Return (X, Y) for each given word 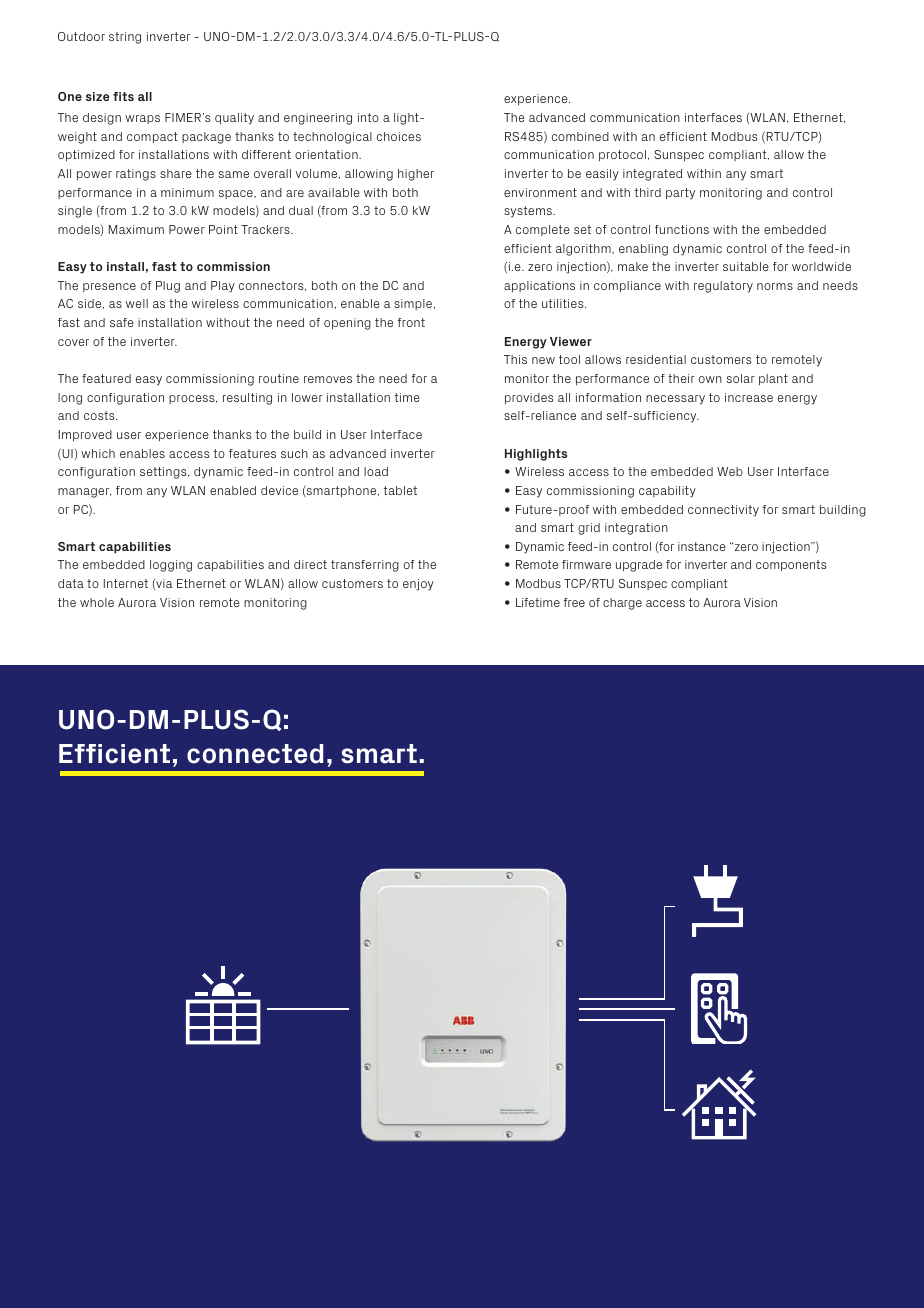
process (193, 399)
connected (255, 754)
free (574, 602)
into (368, 117)
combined (580, 136)
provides (529, 398)
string (125, 38)
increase (749, 397)
